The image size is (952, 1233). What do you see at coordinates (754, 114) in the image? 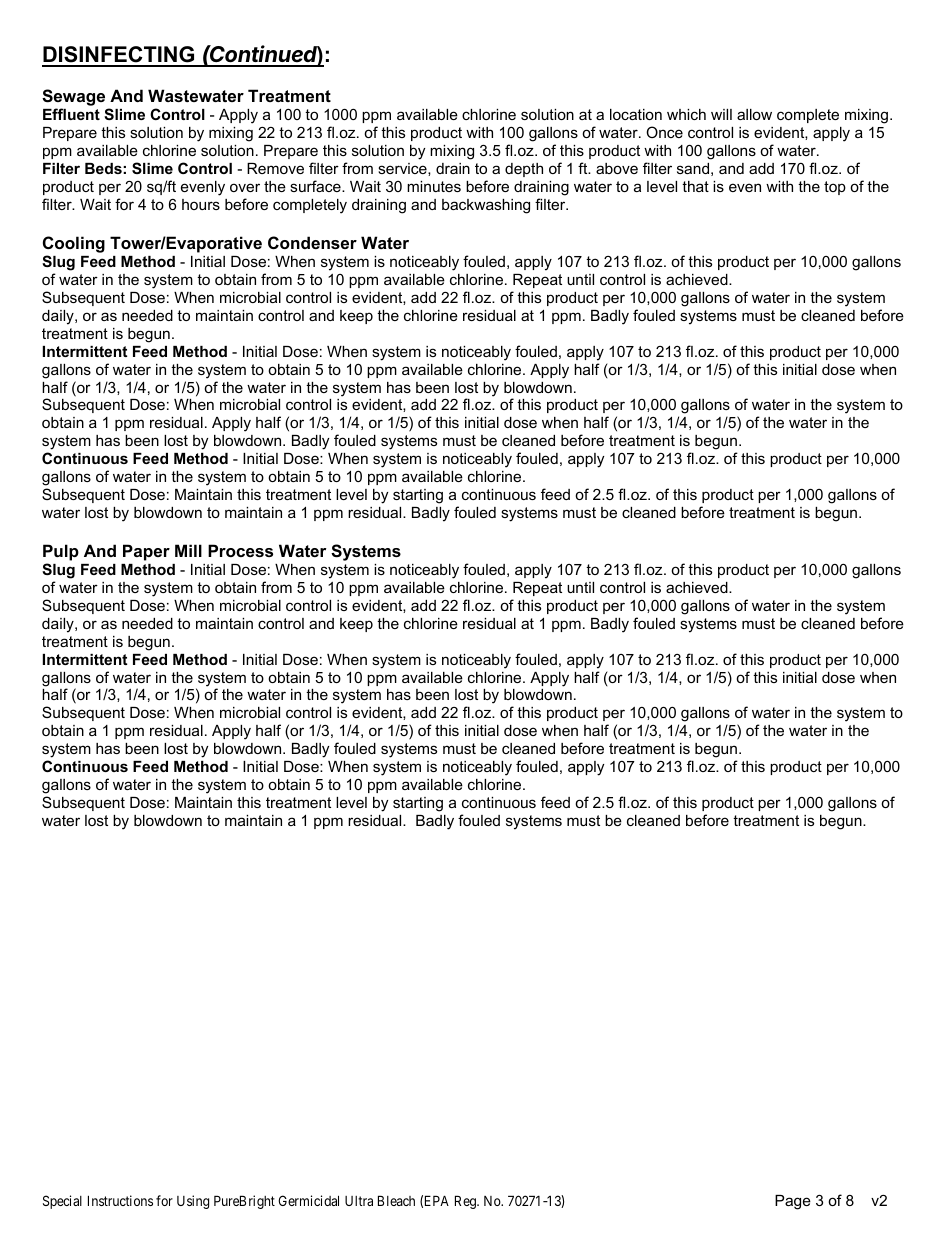
I see `allow` at bounding box center [754, 114].
